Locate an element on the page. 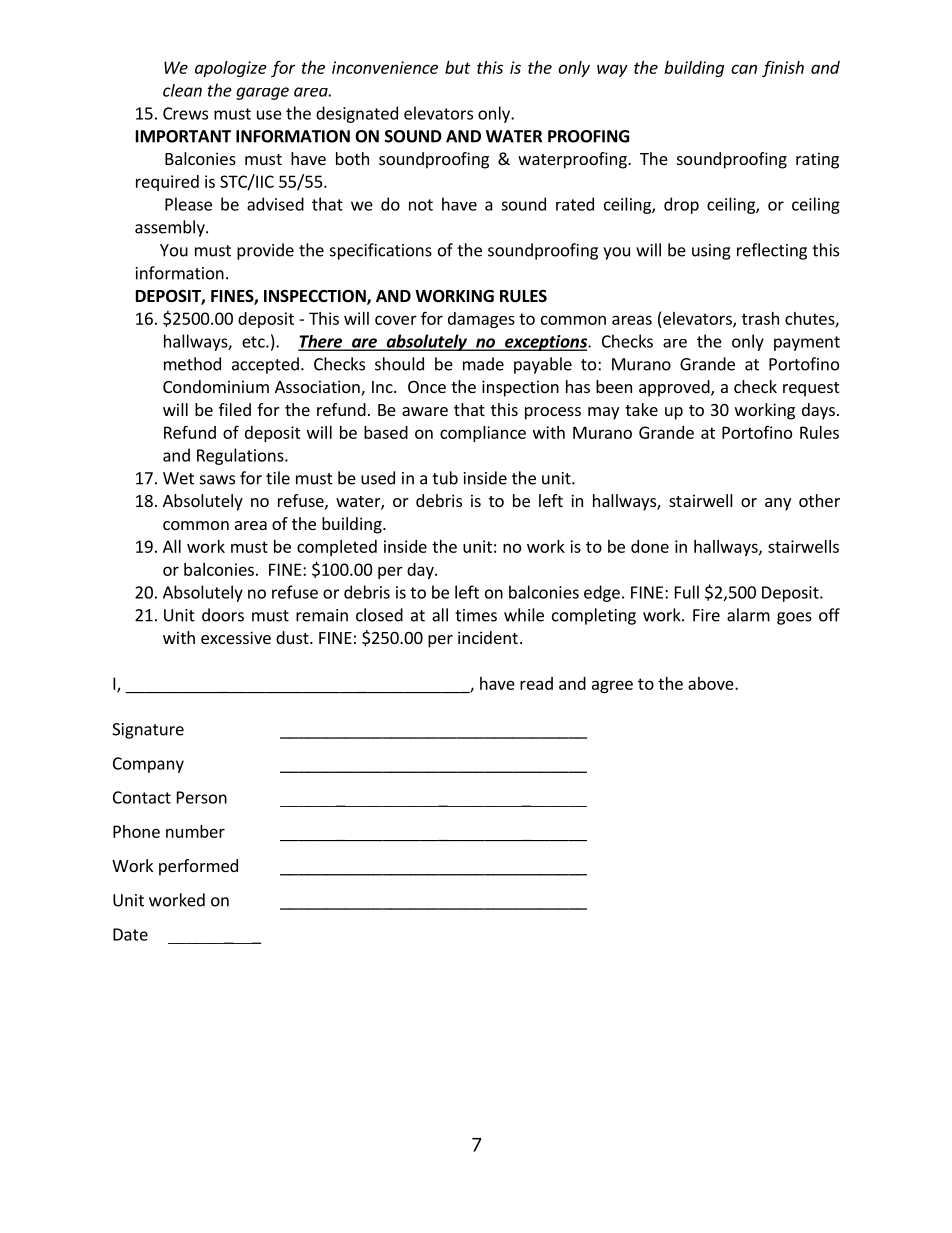 This image has height=1233, width=952. clean is located at coordinates (182, 90).
